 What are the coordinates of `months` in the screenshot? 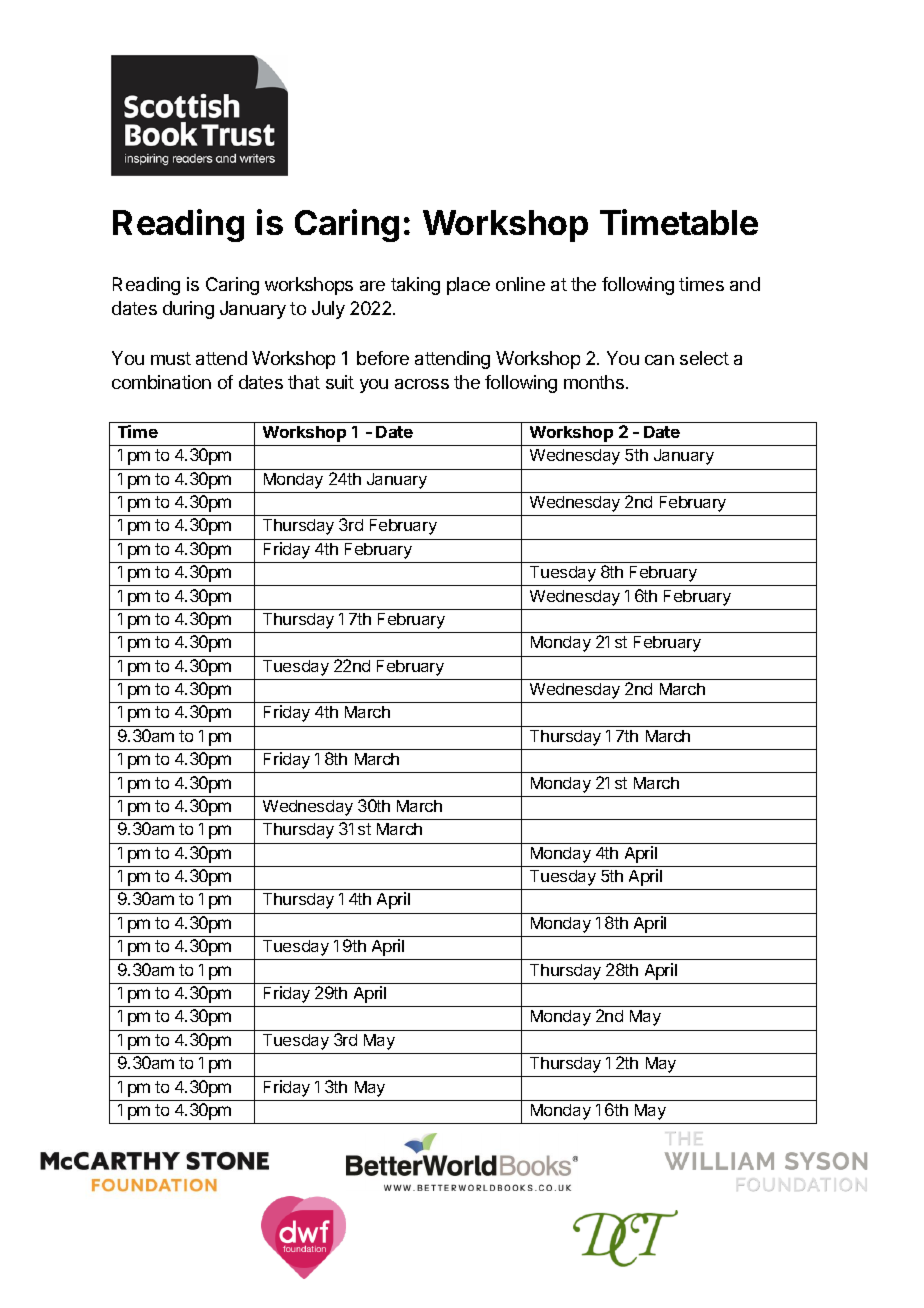 It's located at (594, 382).
